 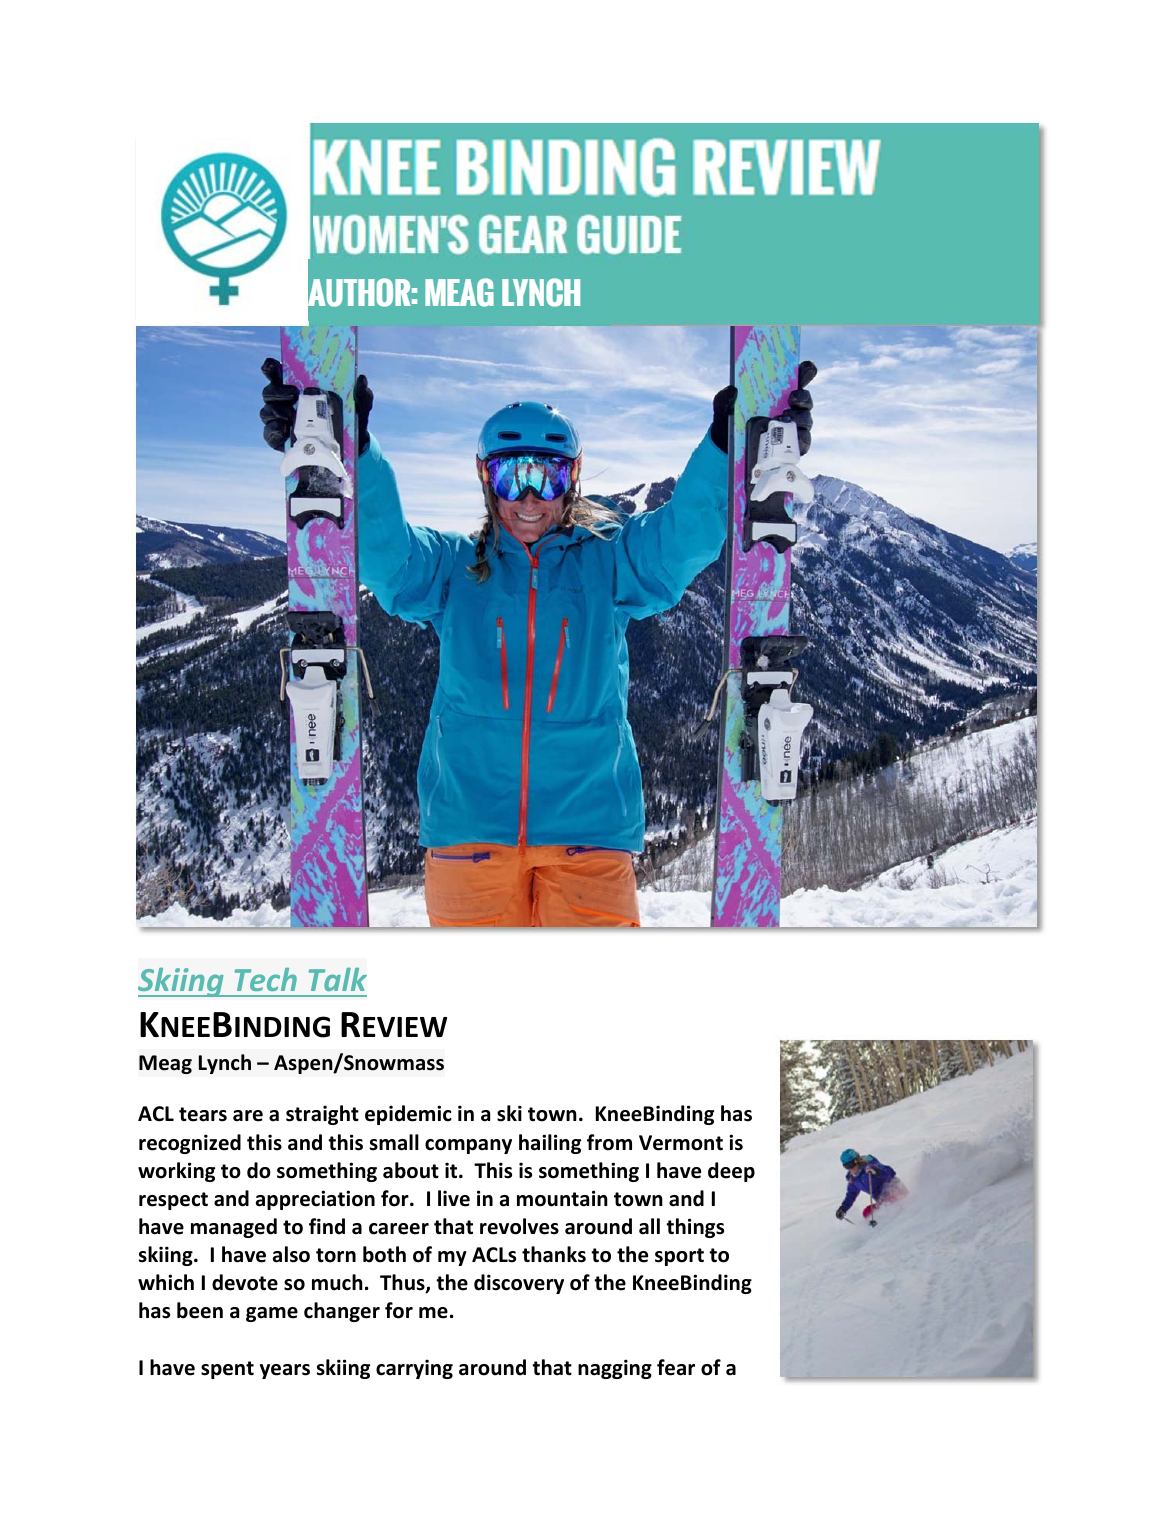 What do you see at coordinates (203, 1114) in the screenshot?
I see `tears` at bounding box center [203, 1114].
